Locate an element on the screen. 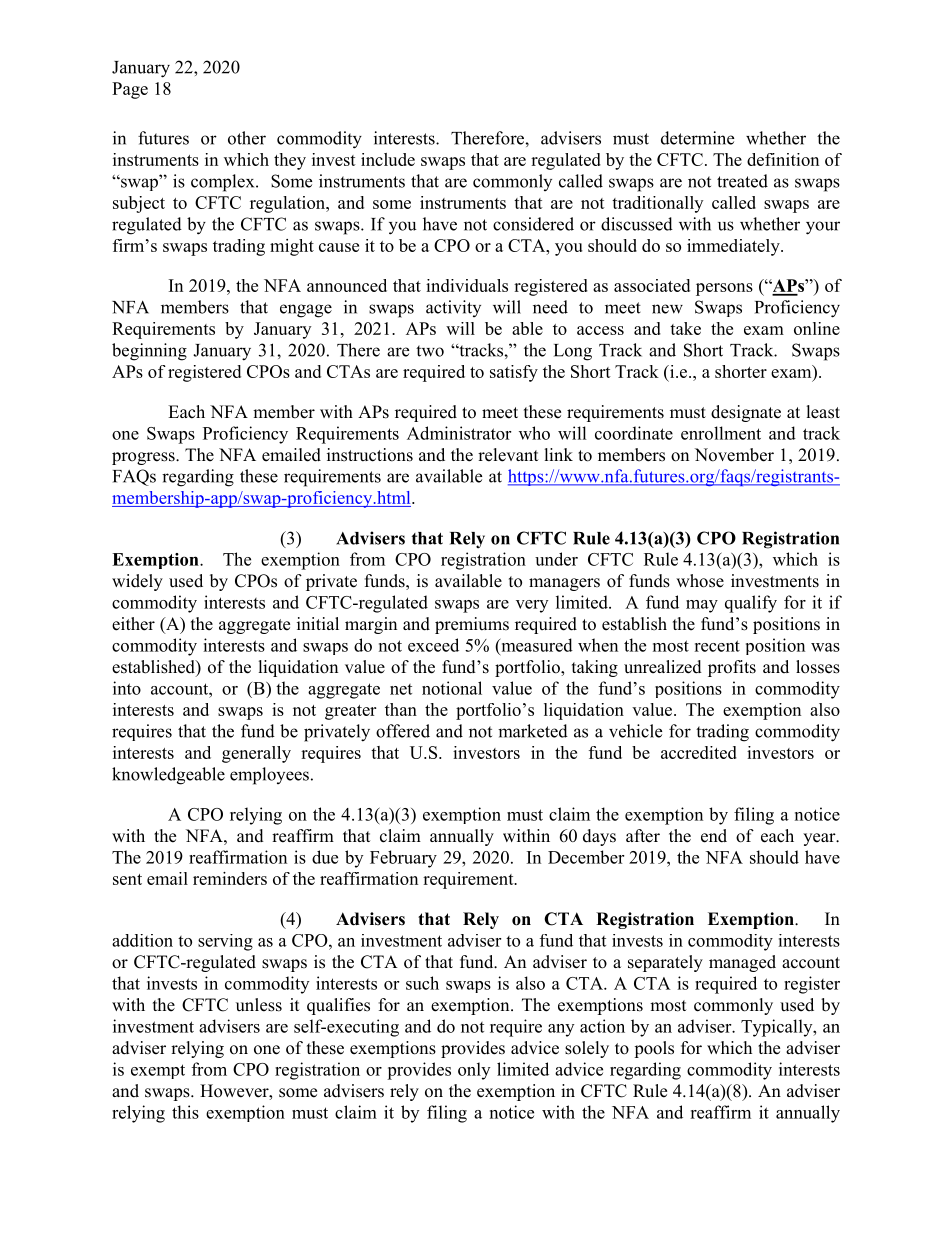 The height and width of the screenshot is (1233, 952). premiums is located at coordinates (472, 625).
